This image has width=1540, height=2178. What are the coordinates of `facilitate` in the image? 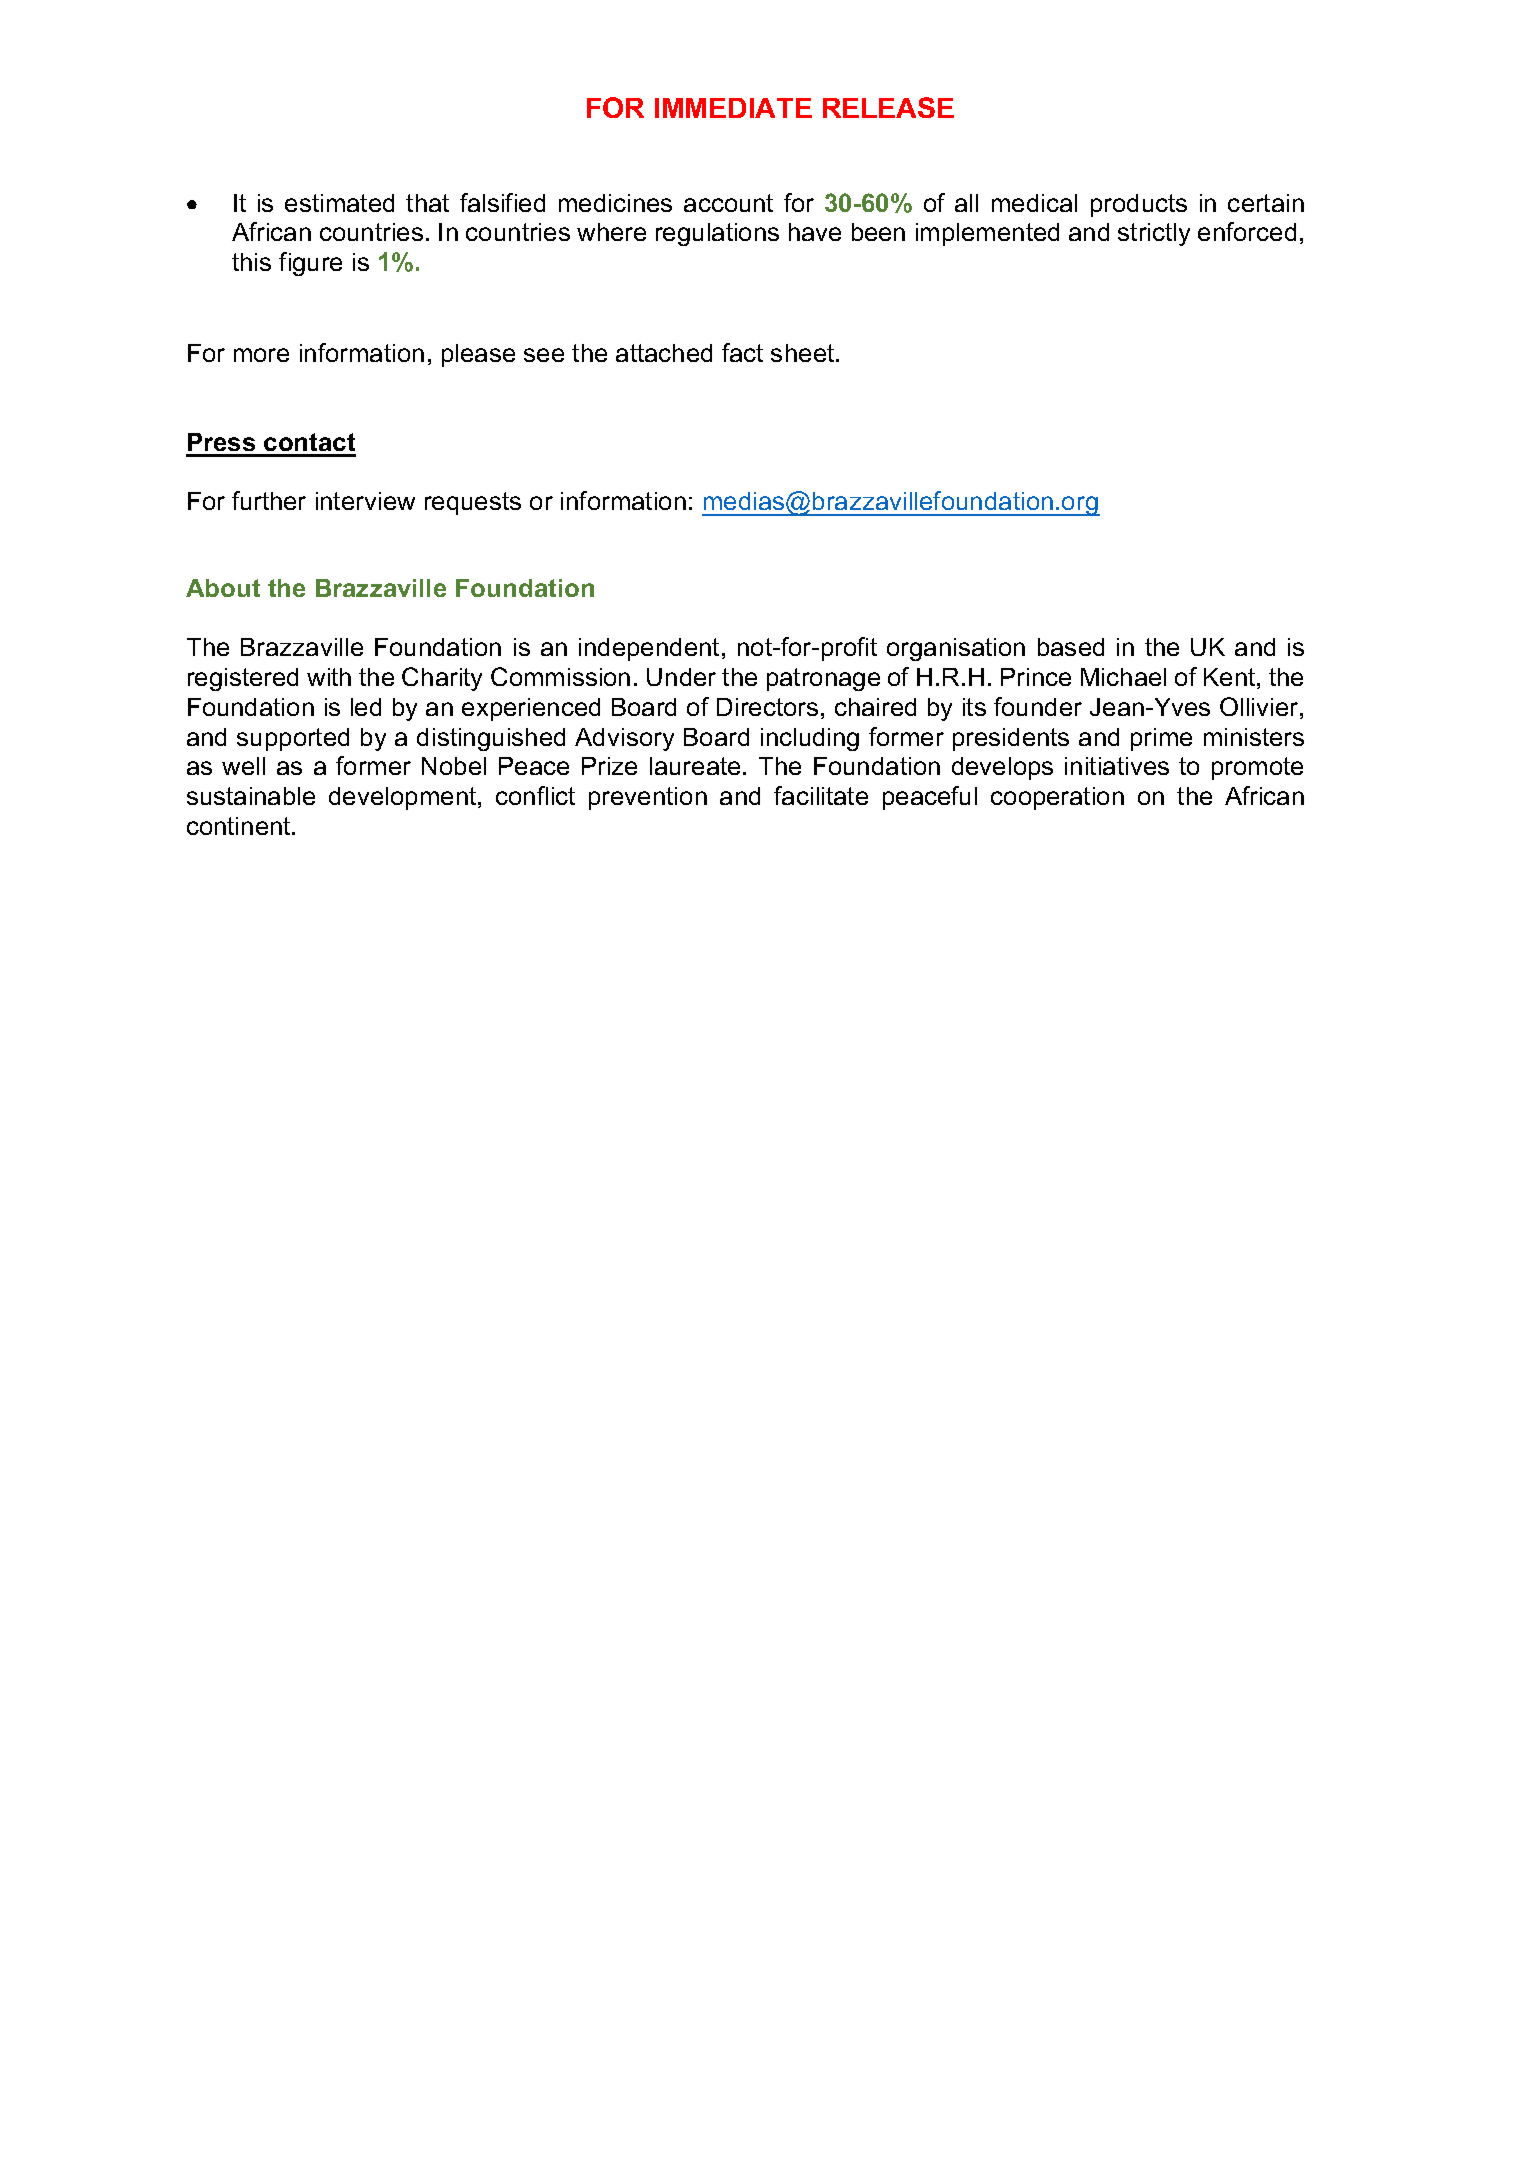 It's located at (821, 795).
